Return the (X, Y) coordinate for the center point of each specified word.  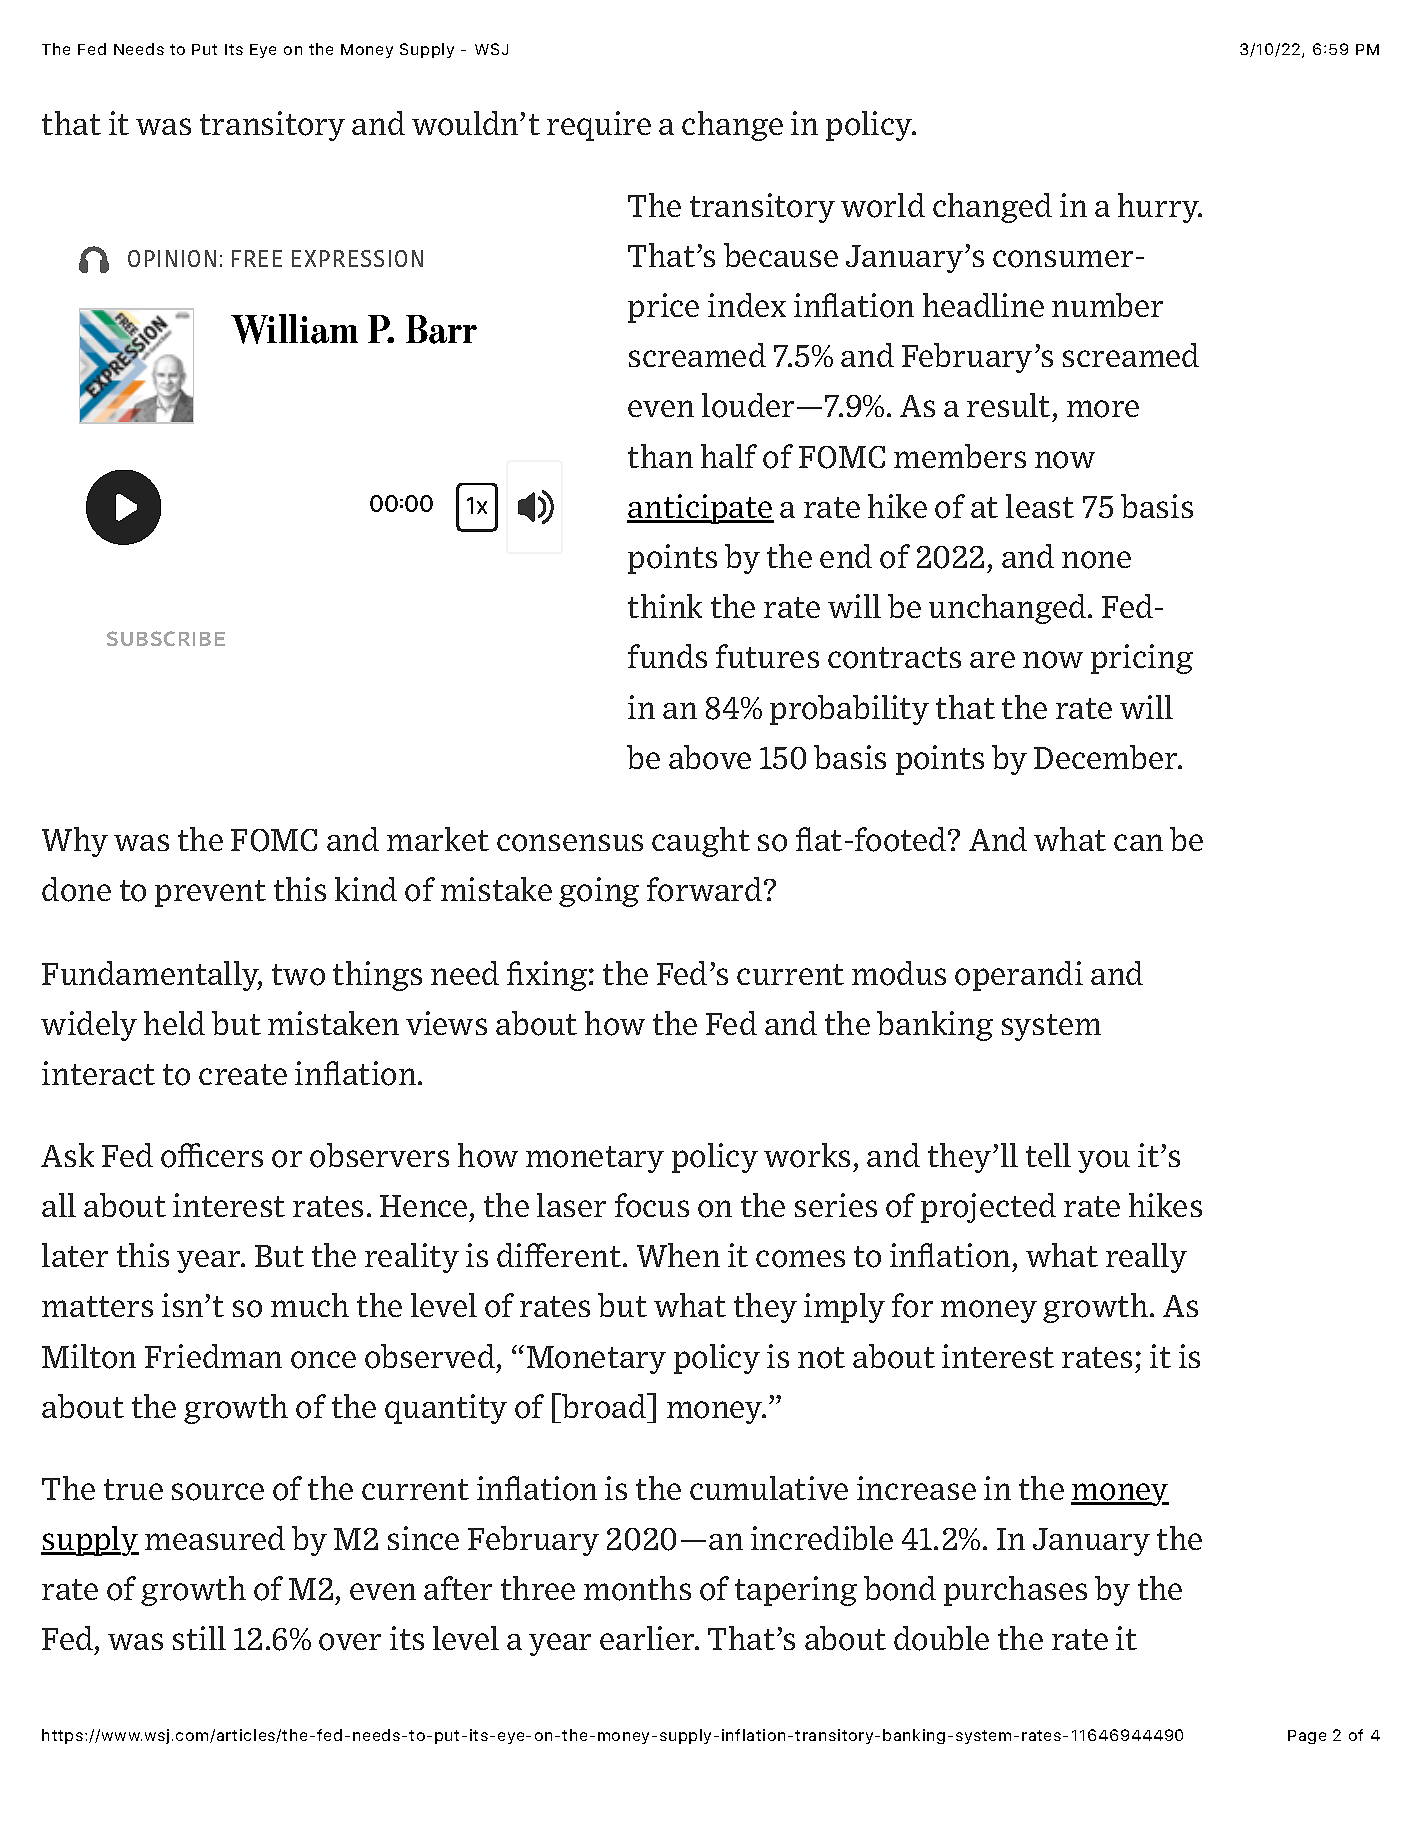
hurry (1159, 208)
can (1138, 842)
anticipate (700, 509)
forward (706, 889)
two (298, 975)
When (678, 1255)
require (599, 126)
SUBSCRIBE (166, 638)
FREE (257, 258)
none (1096, 560)
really (1146, 1258)
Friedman (213, 1356)
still (199, 1638)
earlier (648, 1638)
